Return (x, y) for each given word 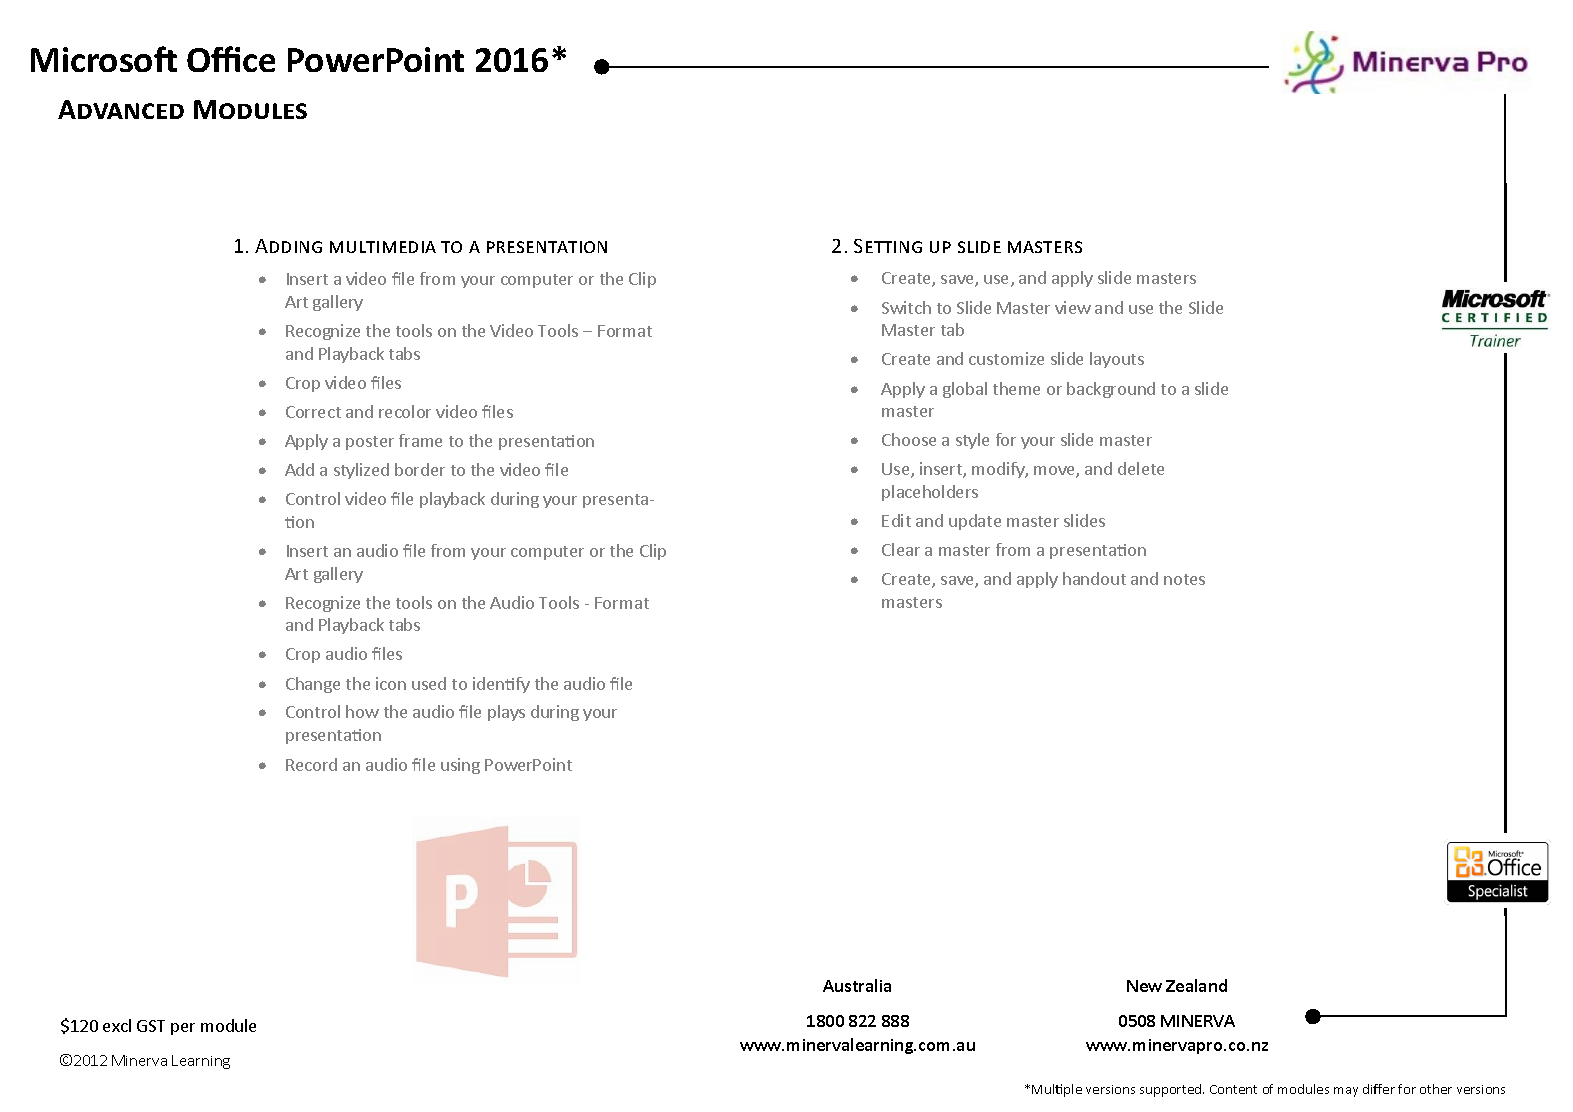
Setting (888, 246)
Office (231, 59)
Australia (857, 985)
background (1111, 390)
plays (506, 713)
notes (1184, 579)
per (183, 1029)
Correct (313, 412)
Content (1233, 1089)
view (1073, 307)
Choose (909, 439)
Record (311, 764)
